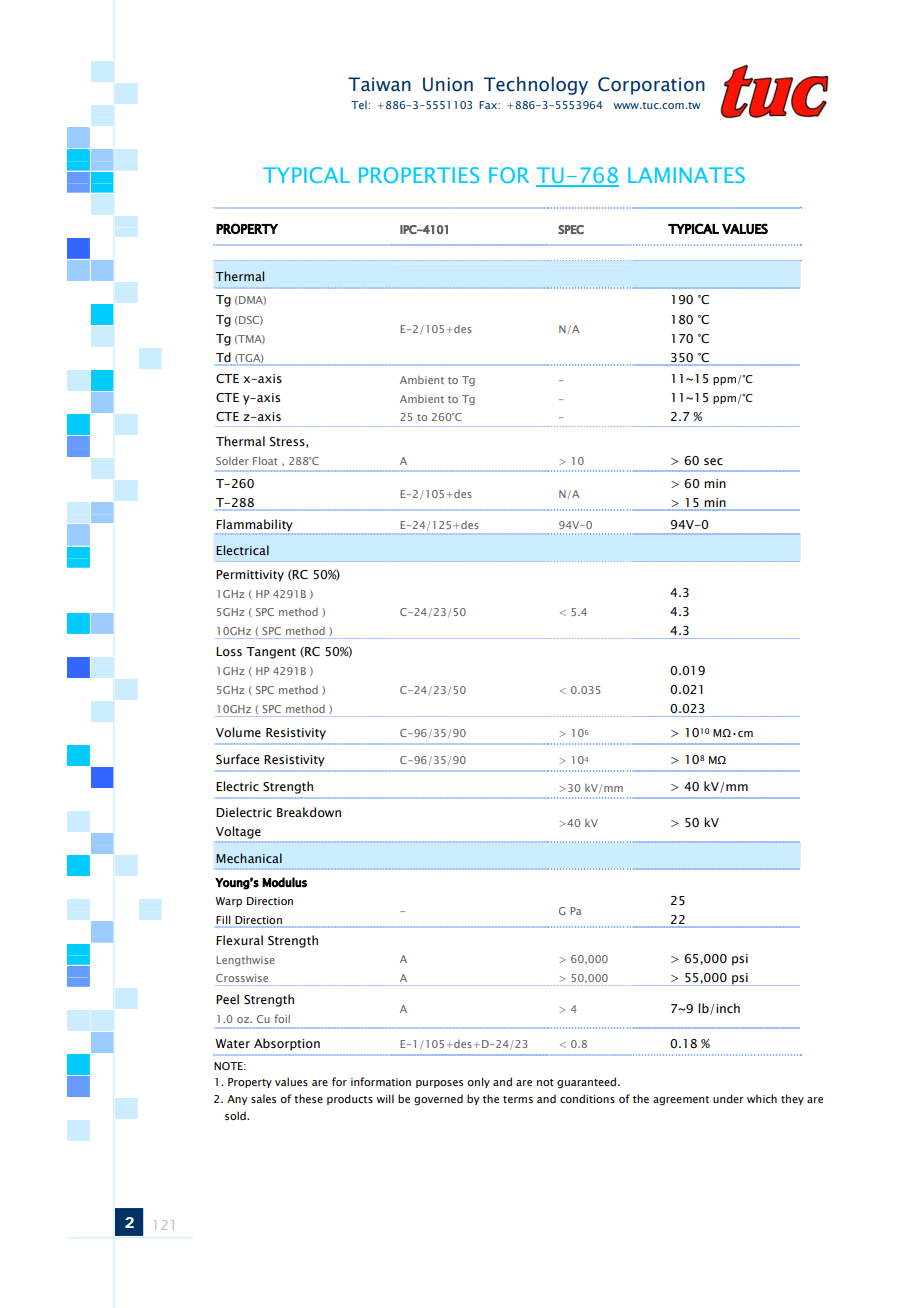  Describe the element at coordinates (265, 461) in the document. I see `Float` at that location.
